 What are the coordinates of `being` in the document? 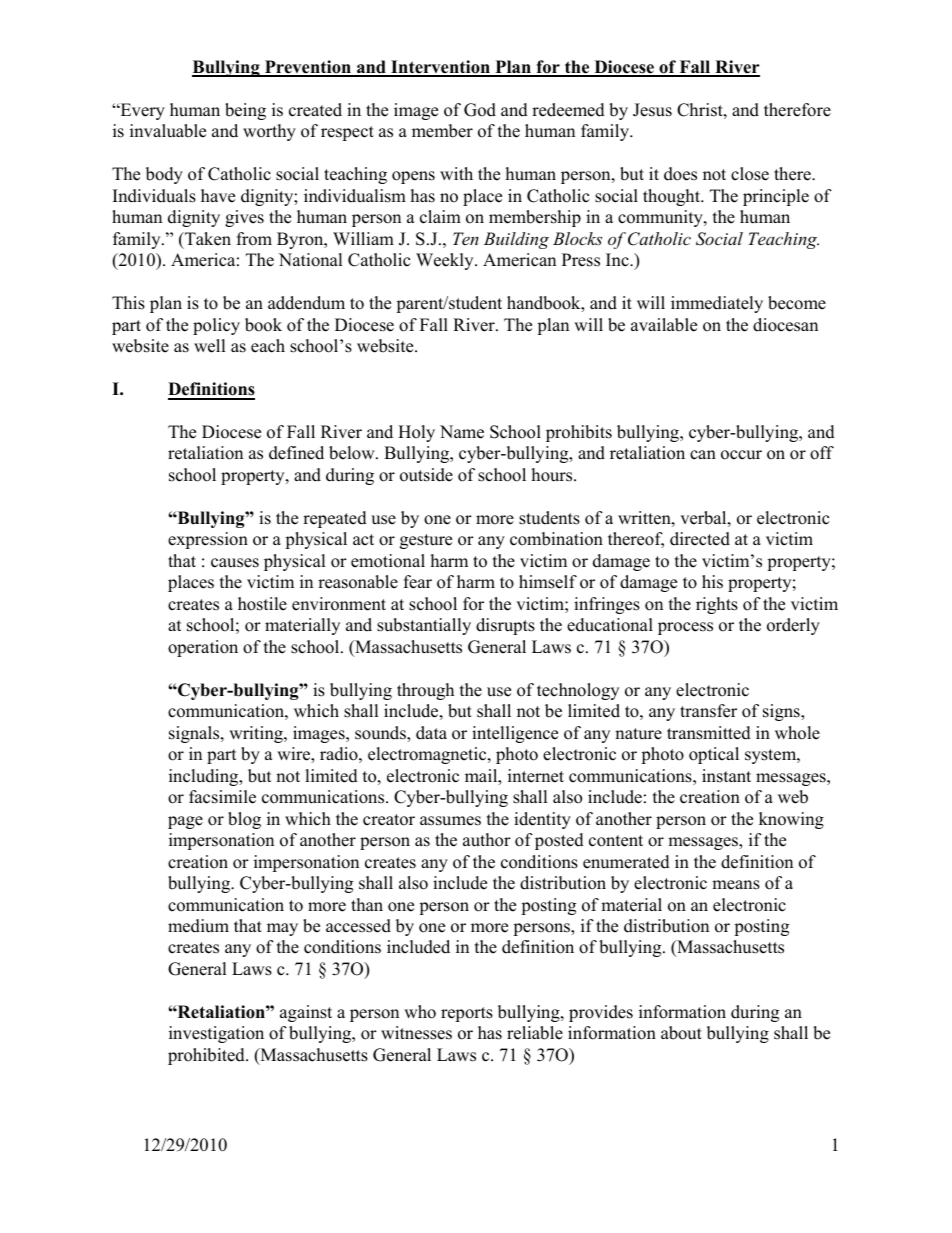 It's located at (245, 111).
